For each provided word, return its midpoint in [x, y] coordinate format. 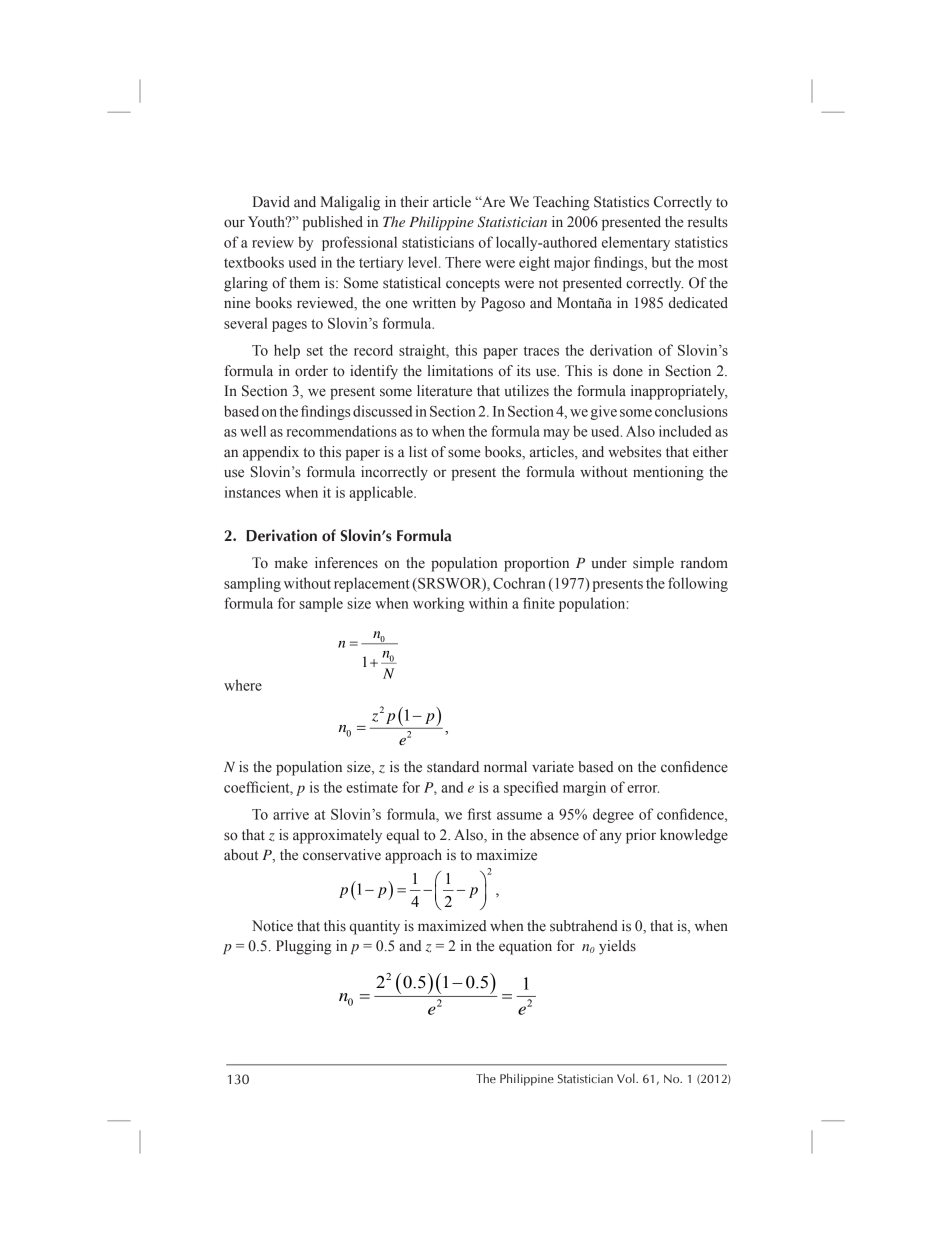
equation [525, 947]
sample [321, 604]
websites [634, 452]
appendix [271, 453]
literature [444, 391]
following [698, 584]
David [271, 202]
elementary [636, 243]
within [488, 603]
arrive [291, 814]
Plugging [304, 947]
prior [641, 836]
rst [484, 815]
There [463, 262]
